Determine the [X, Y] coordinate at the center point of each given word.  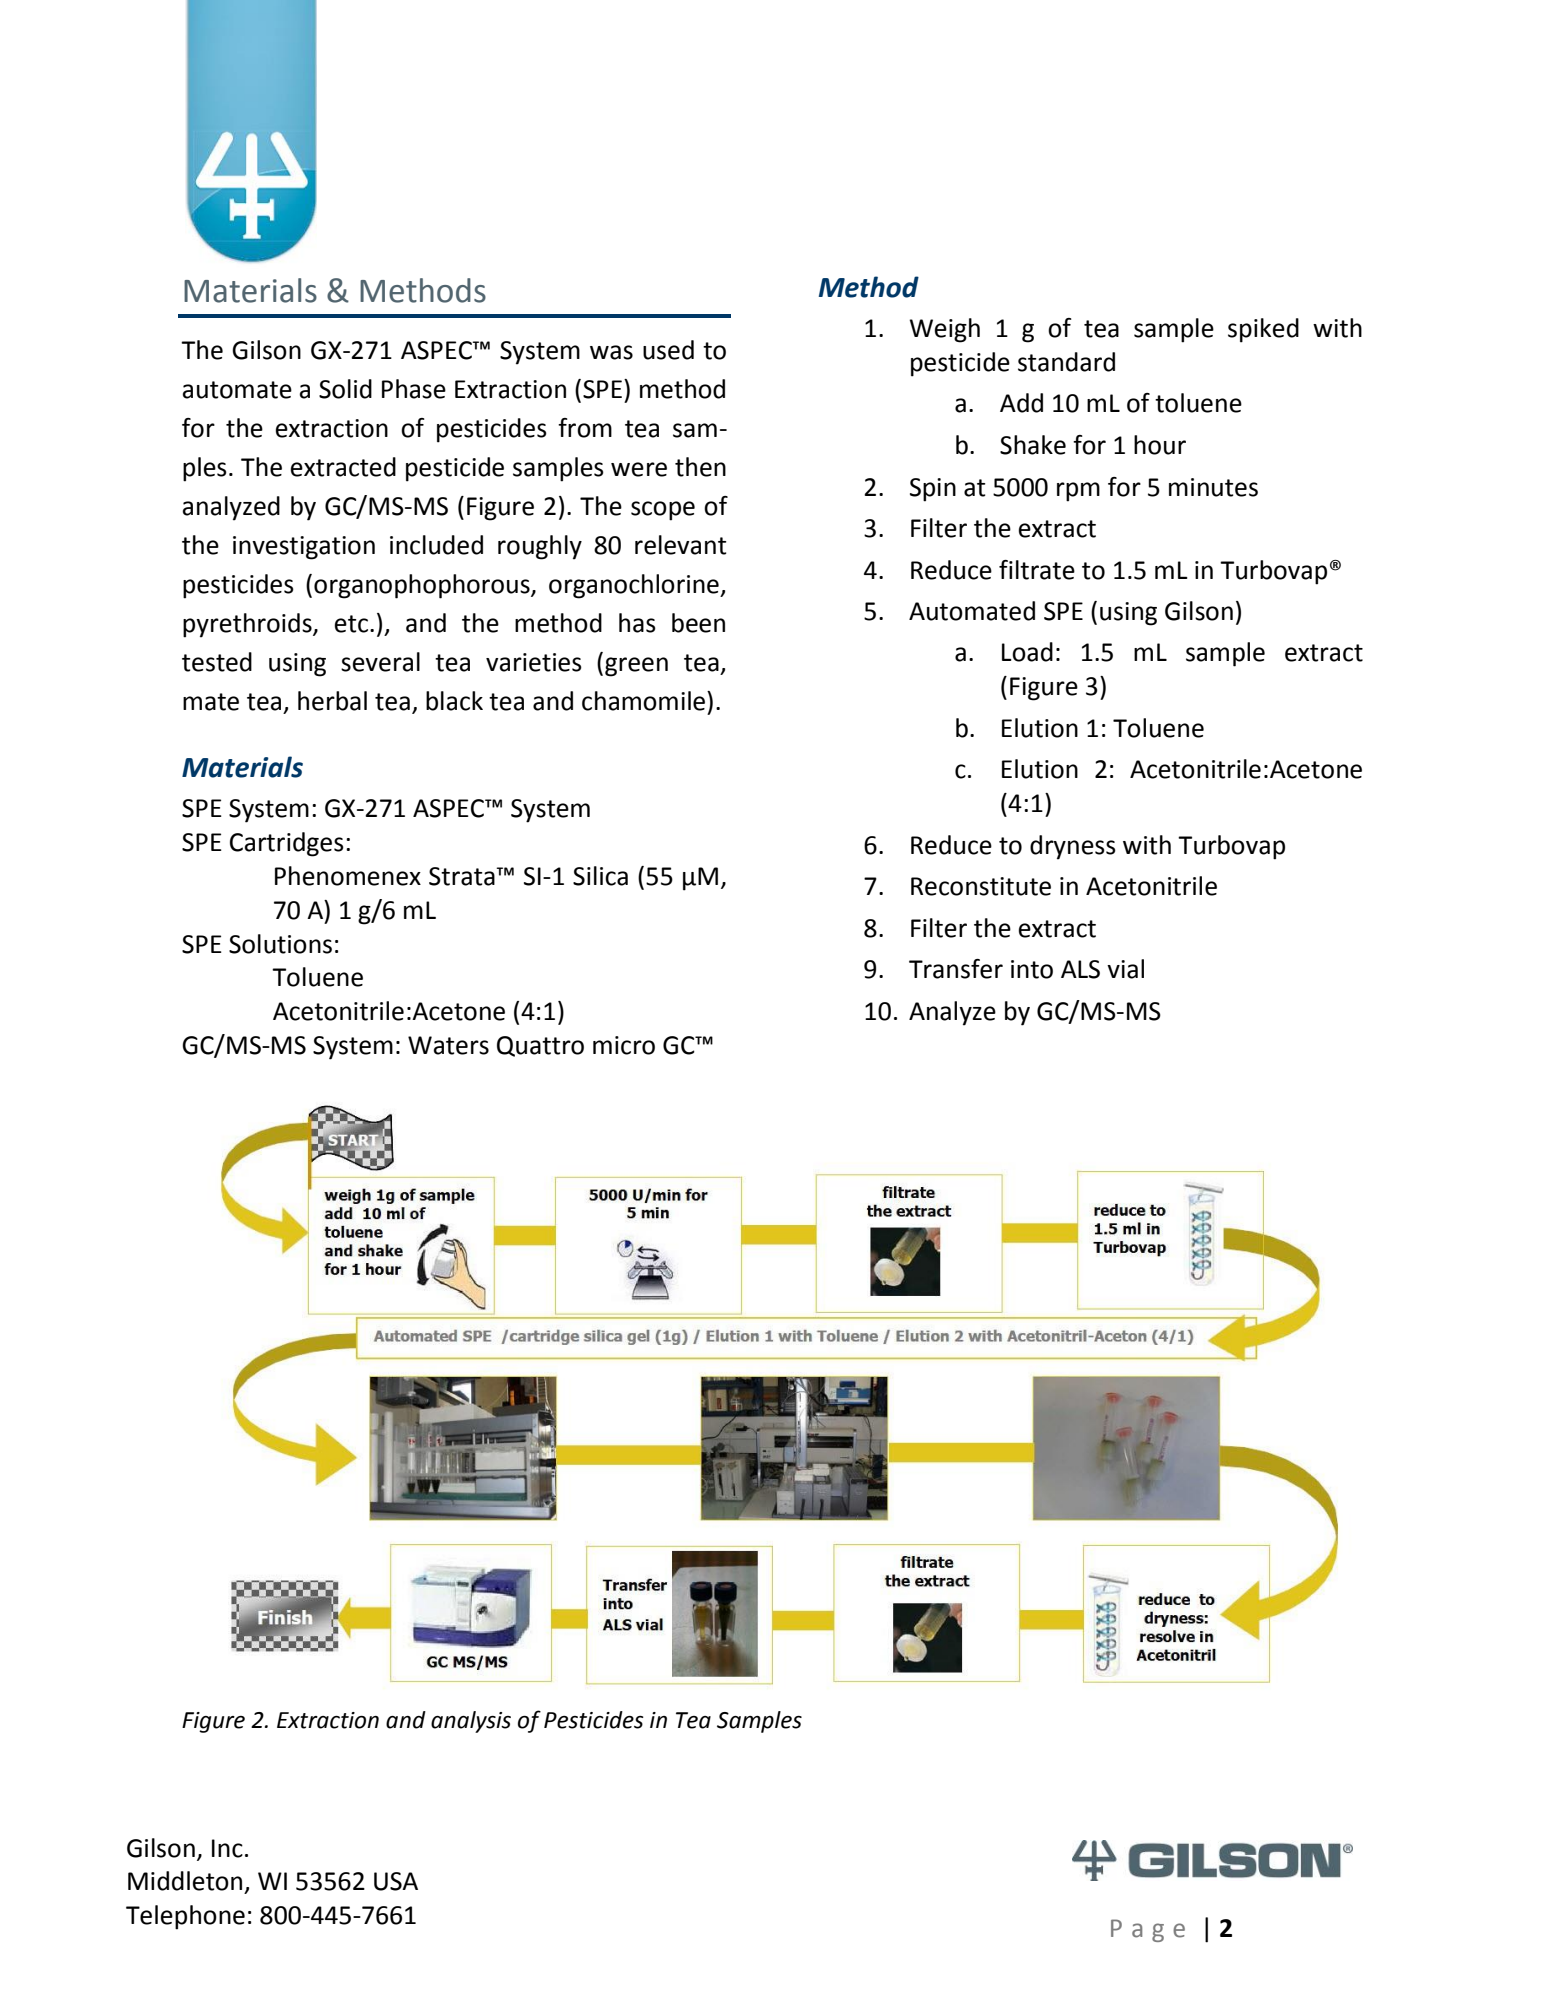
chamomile [643, 701]
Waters [448, 1045]
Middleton [185, 1881]
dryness [1073, 847]
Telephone [185, 1917]
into [1032, 969]
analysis [471, 1722]
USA [396, 1881]
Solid [345, 389]
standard [1066, 362]
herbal [332, 701]
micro [624, 1045]
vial [1125, 969]
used [668, 350]
